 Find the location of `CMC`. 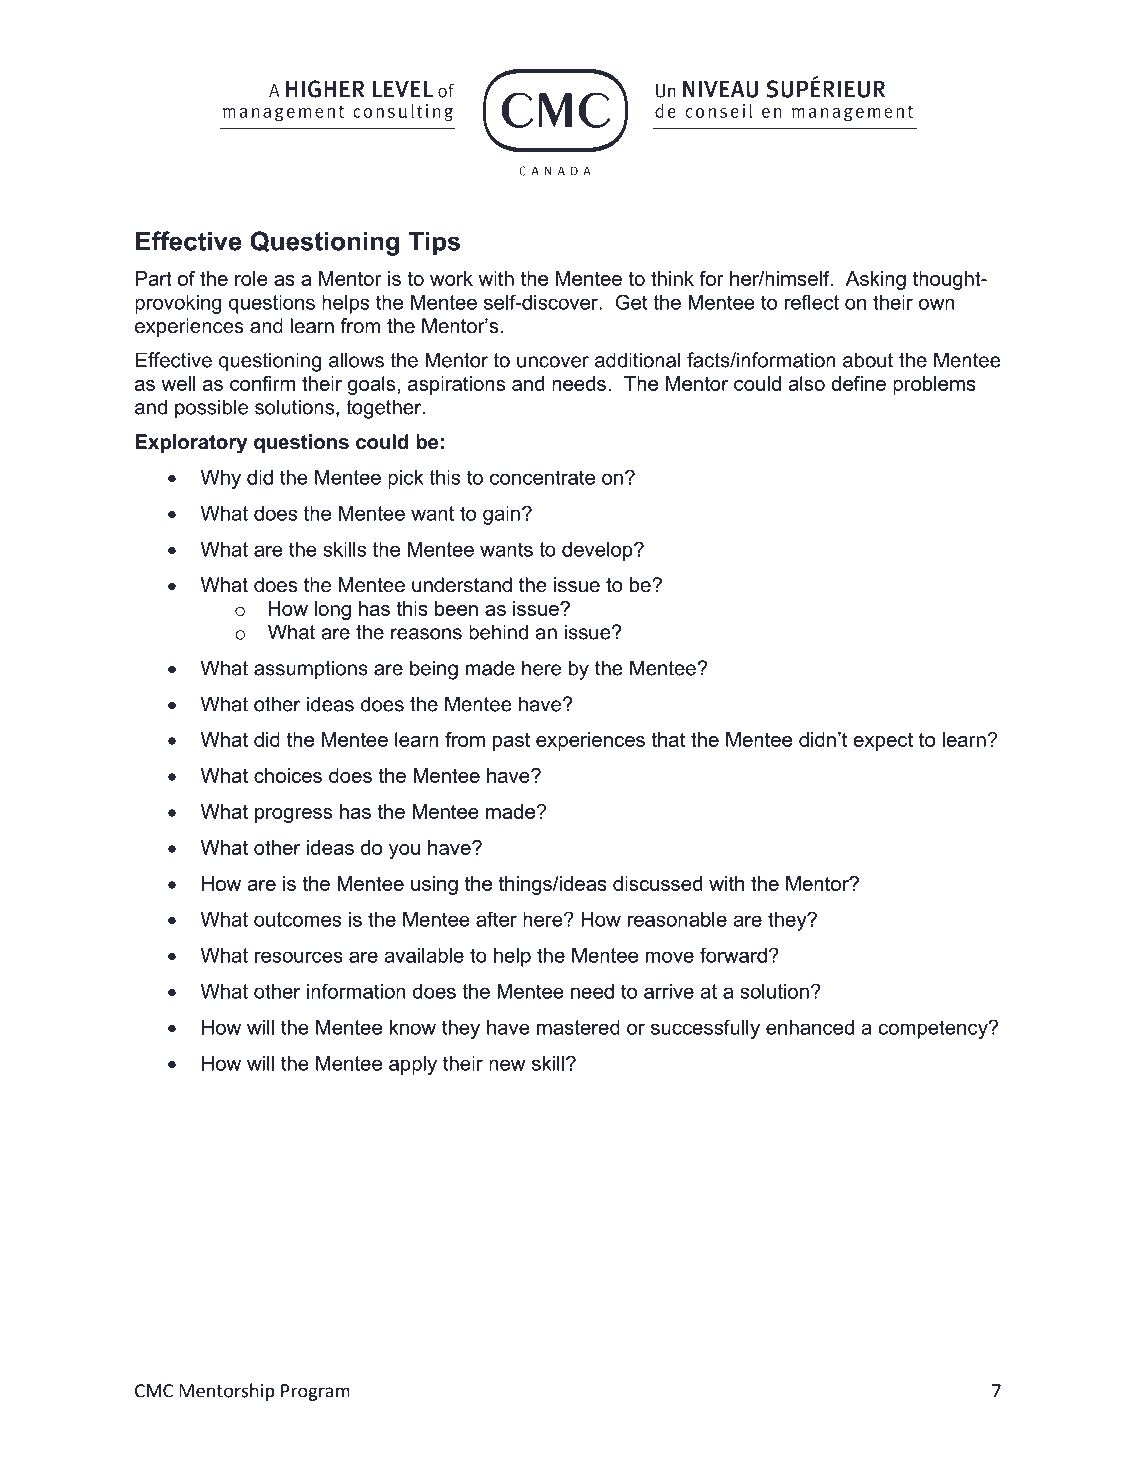

CMC is located at coordinates (154, 1391).
